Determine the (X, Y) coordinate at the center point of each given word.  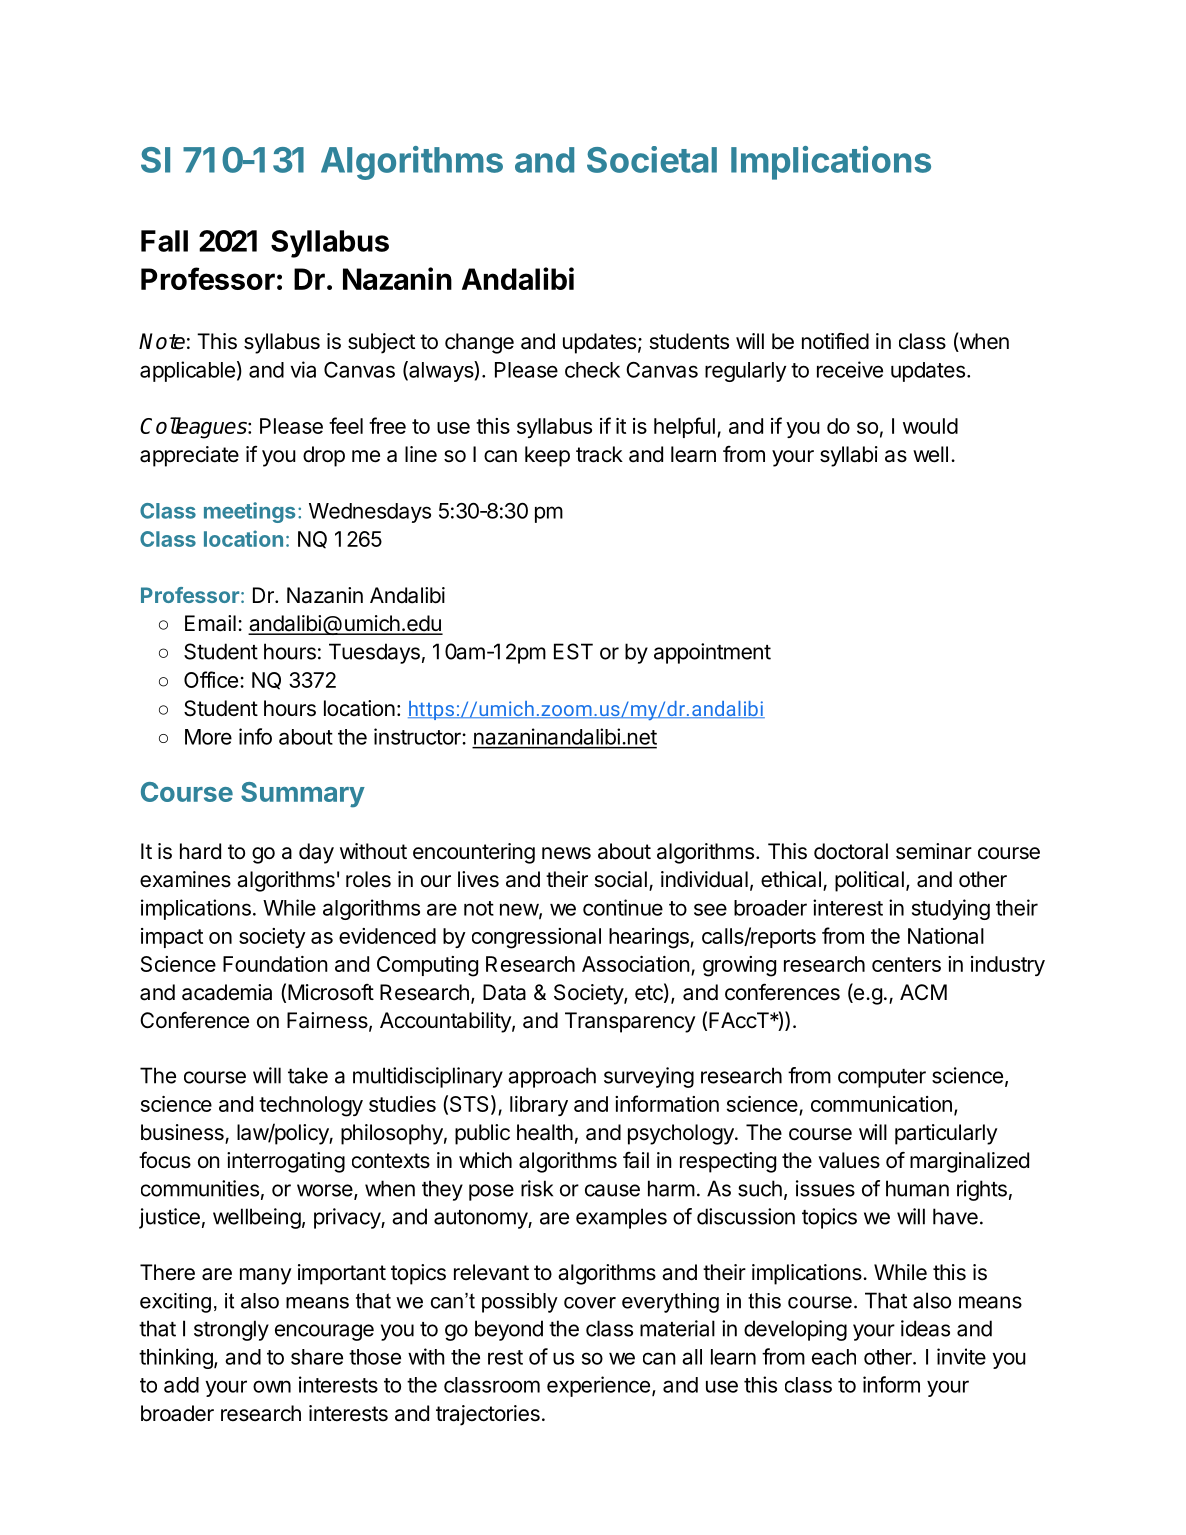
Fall (164, 241)
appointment (712, 653)
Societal (652, 159)
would (930, 426)
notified (835, 341)
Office (211, 679)
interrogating (286, 1162)
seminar (934, 851)
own (272, 1386)
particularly (946, 1134)
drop (324, 456)
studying (951, 909)
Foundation (275, 964)
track (599, 454)
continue (623, 907)
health (545, 1132)
